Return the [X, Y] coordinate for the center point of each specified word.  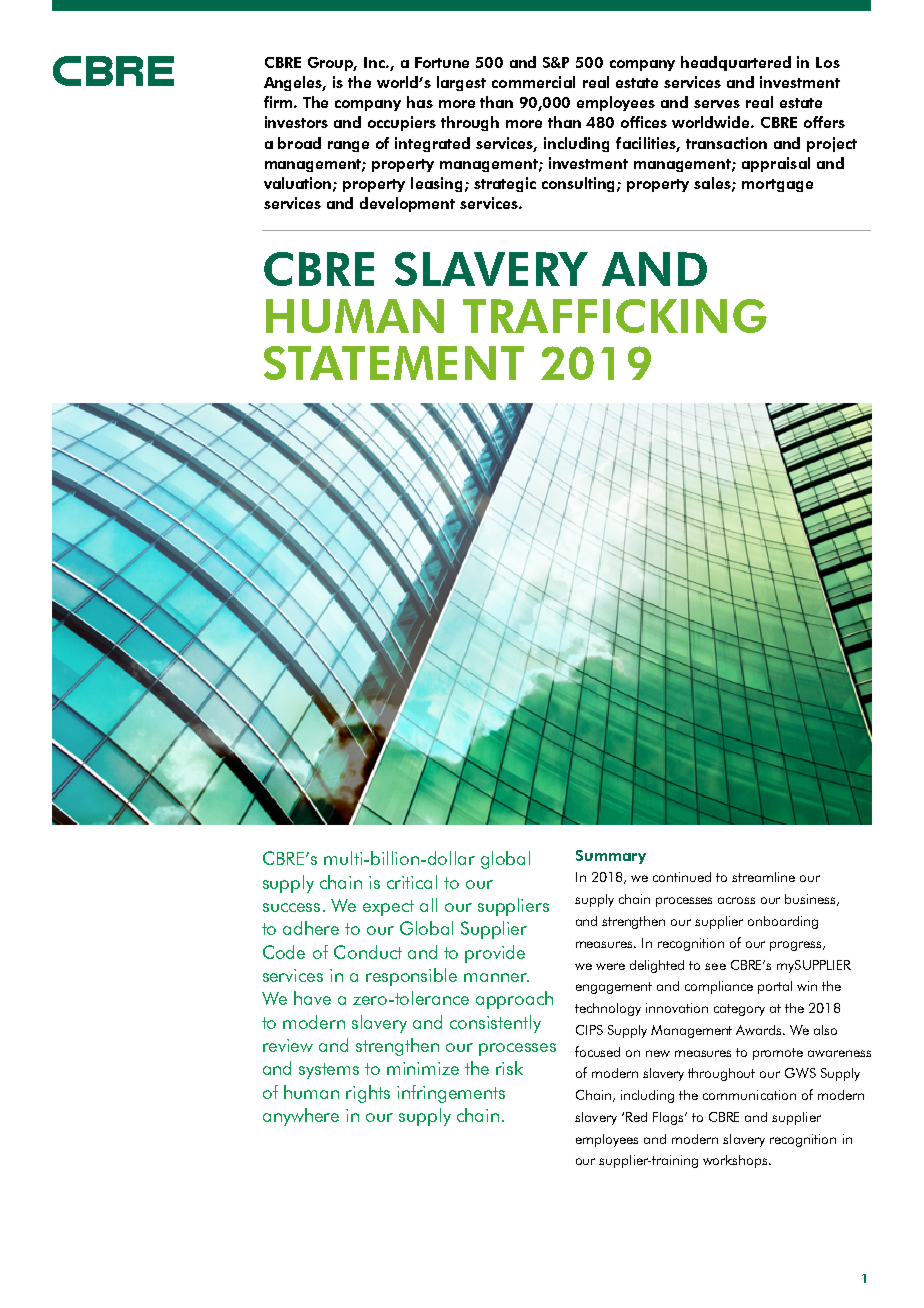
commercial [533, 82]
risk [509, 1068]
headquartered [736, 63]
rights [368, 1094]
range [348, 146]
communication [749, 1095]
